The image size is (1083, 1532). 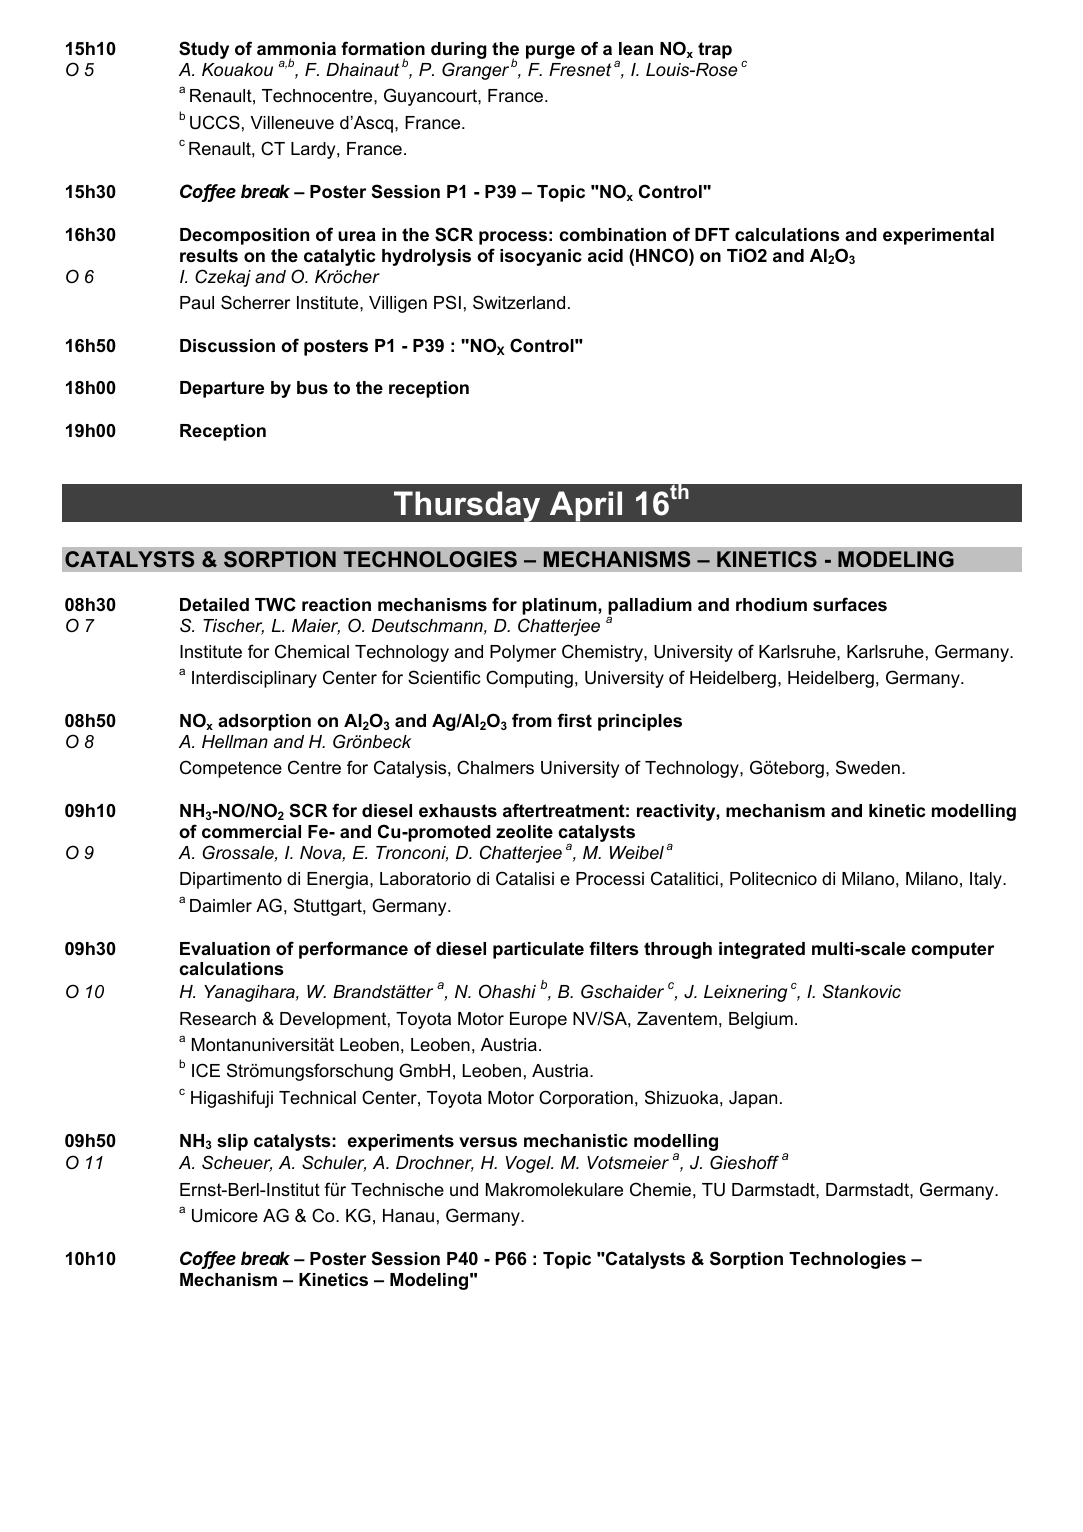 I want to click on surfaces, so click(x=850, y=604).
